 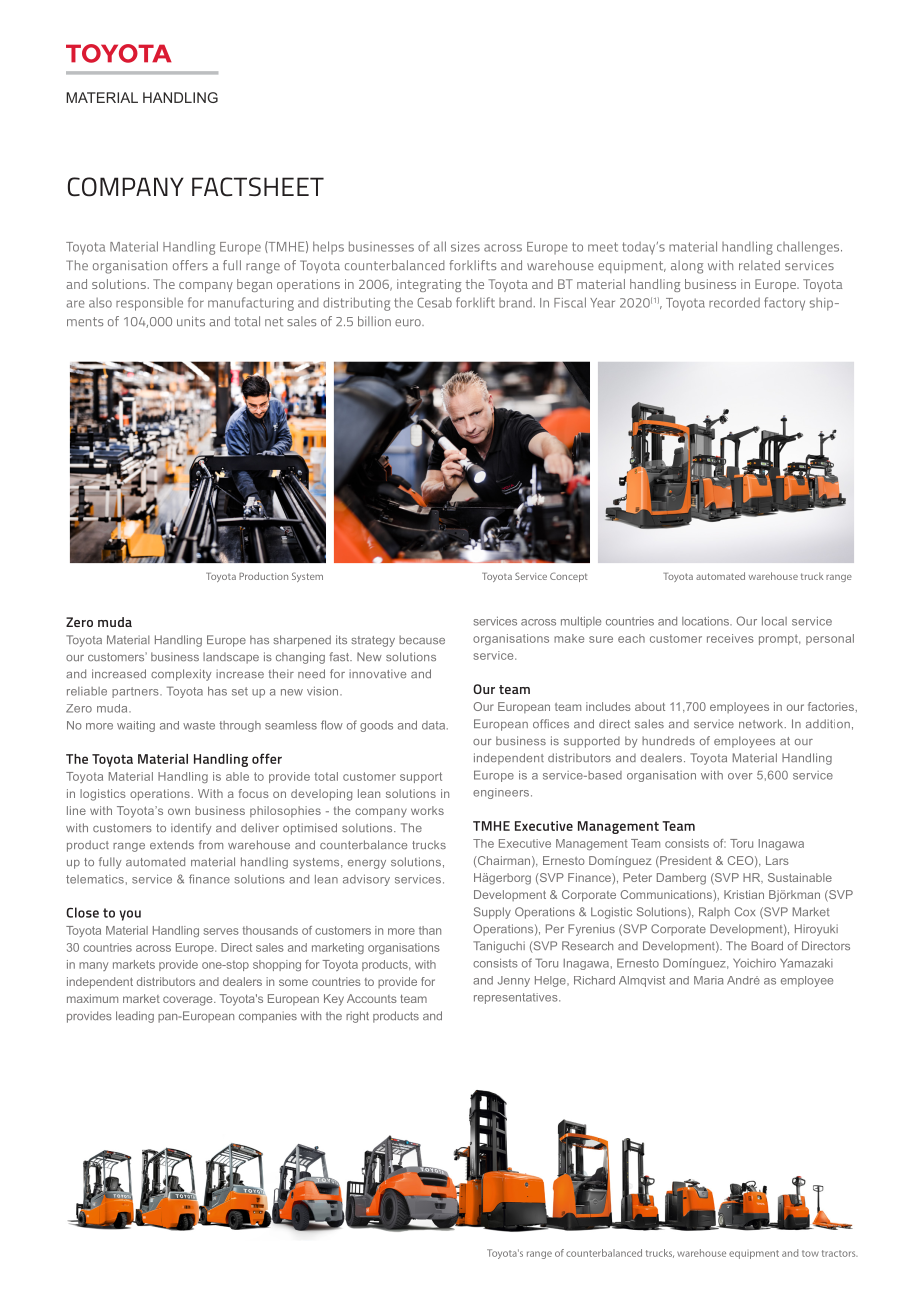 What do you see at coordinates (429, 285) in the screenshot?
I see `integrating` at bounding box center [429, 285].
